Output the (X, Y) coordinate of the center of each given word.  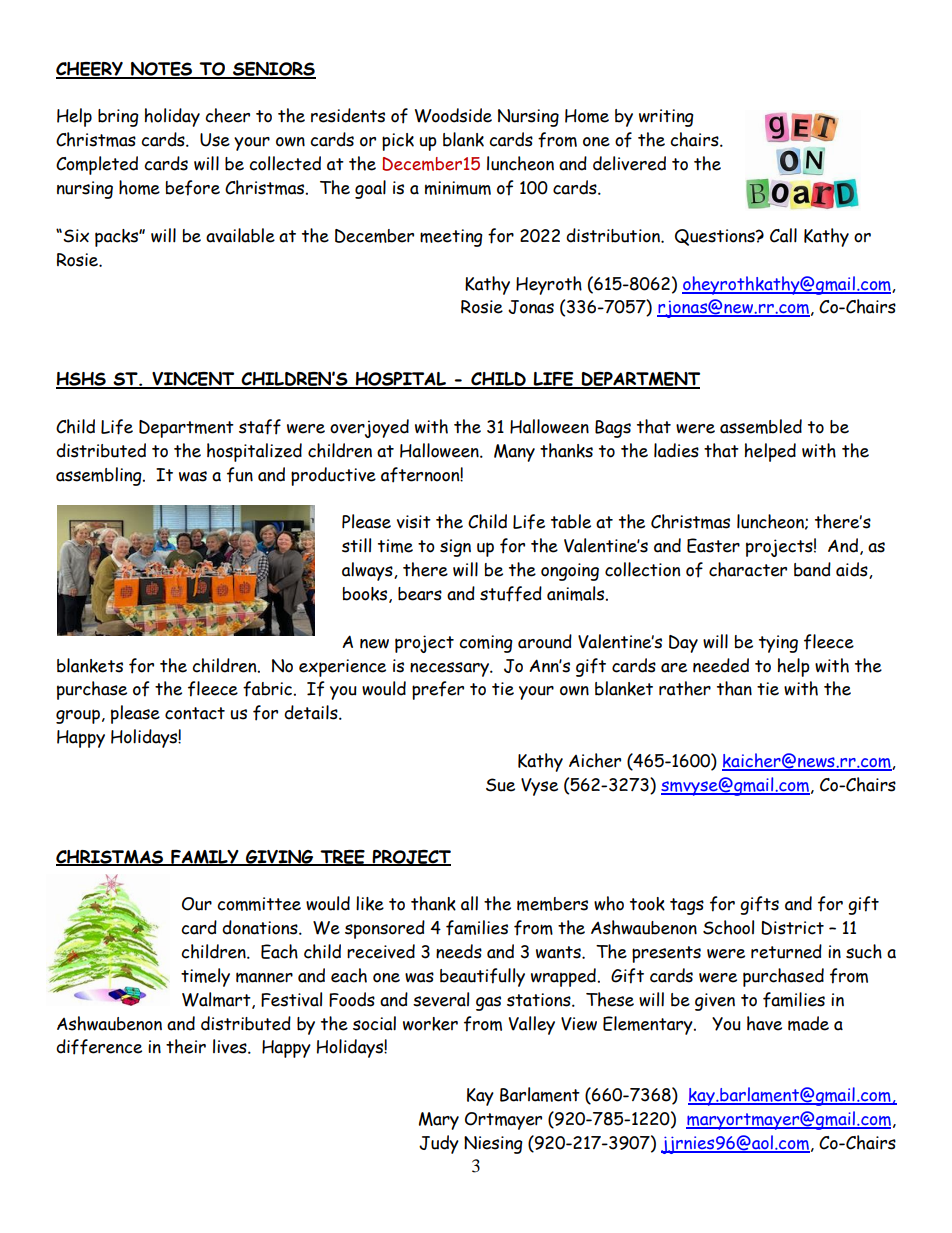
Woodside (453, 115)
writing (666, 118)
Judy (439, 1144)
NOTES (162, 70)
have (764, 1023)
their (186, 1046)
